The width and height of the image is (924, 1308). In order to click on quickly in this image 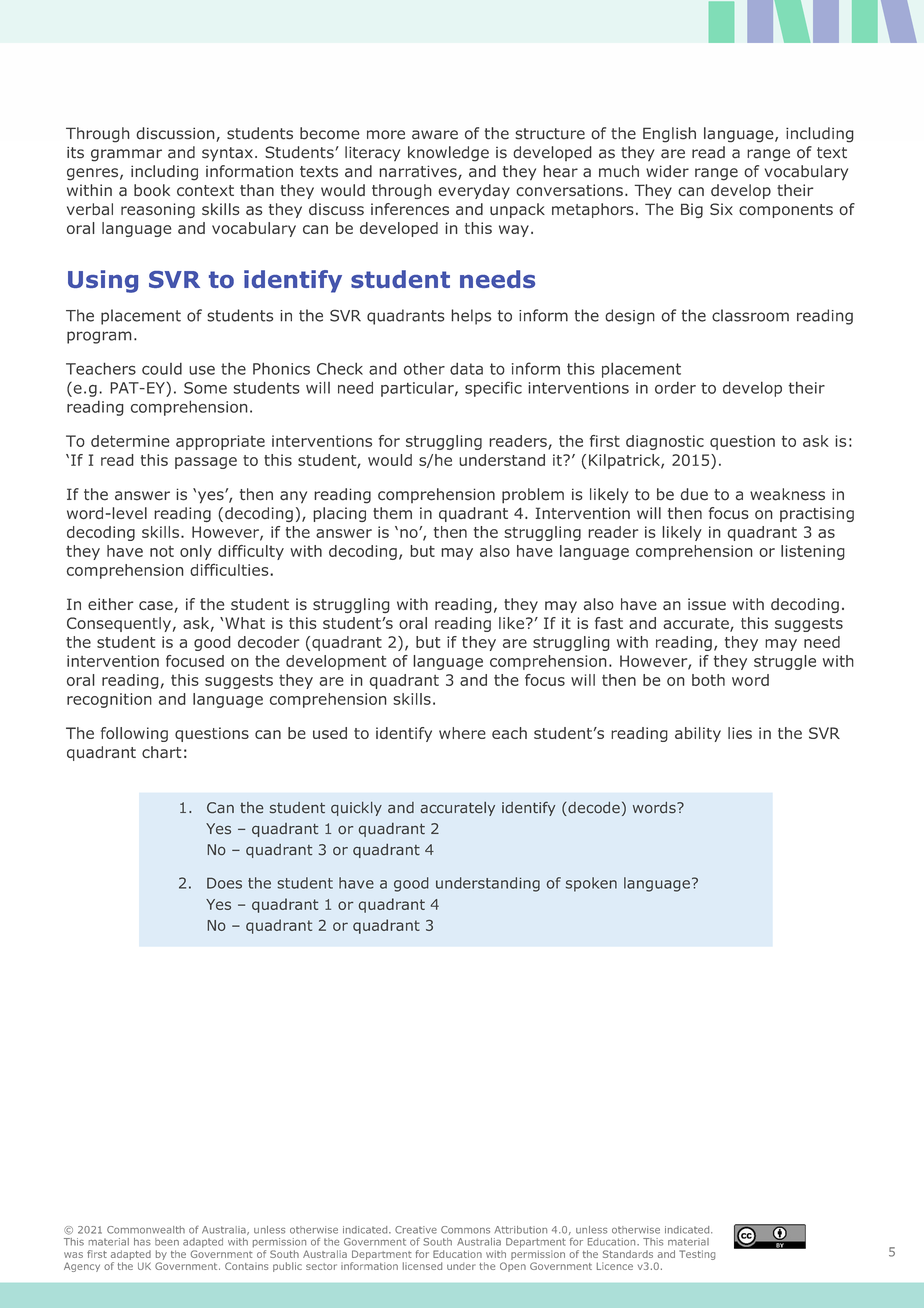, I will do `click(356, 809)`.
